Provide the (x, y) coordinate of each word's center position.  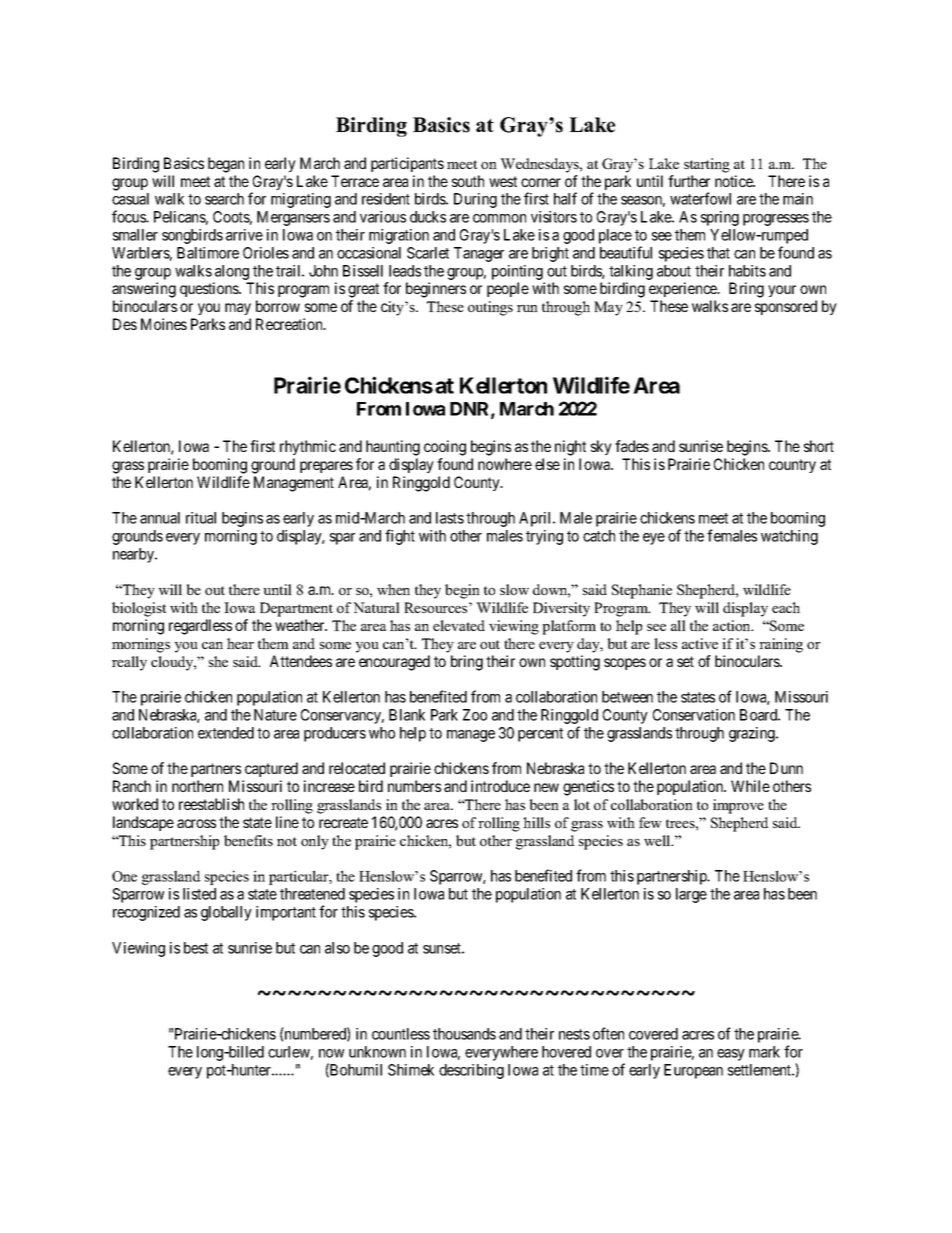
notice (735, 181)
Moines (164, 324)
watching (789, 537)
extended (226, 733)
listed (199, 894)
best (196, 948)
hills (536, 822)
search (224, 199)
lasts (450, 518)
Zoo (475, 715)
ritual (201, 518)
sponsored (786, 307)
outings (490, 308)
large (691, 895)
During (475, 200)
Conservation (694, 715)
